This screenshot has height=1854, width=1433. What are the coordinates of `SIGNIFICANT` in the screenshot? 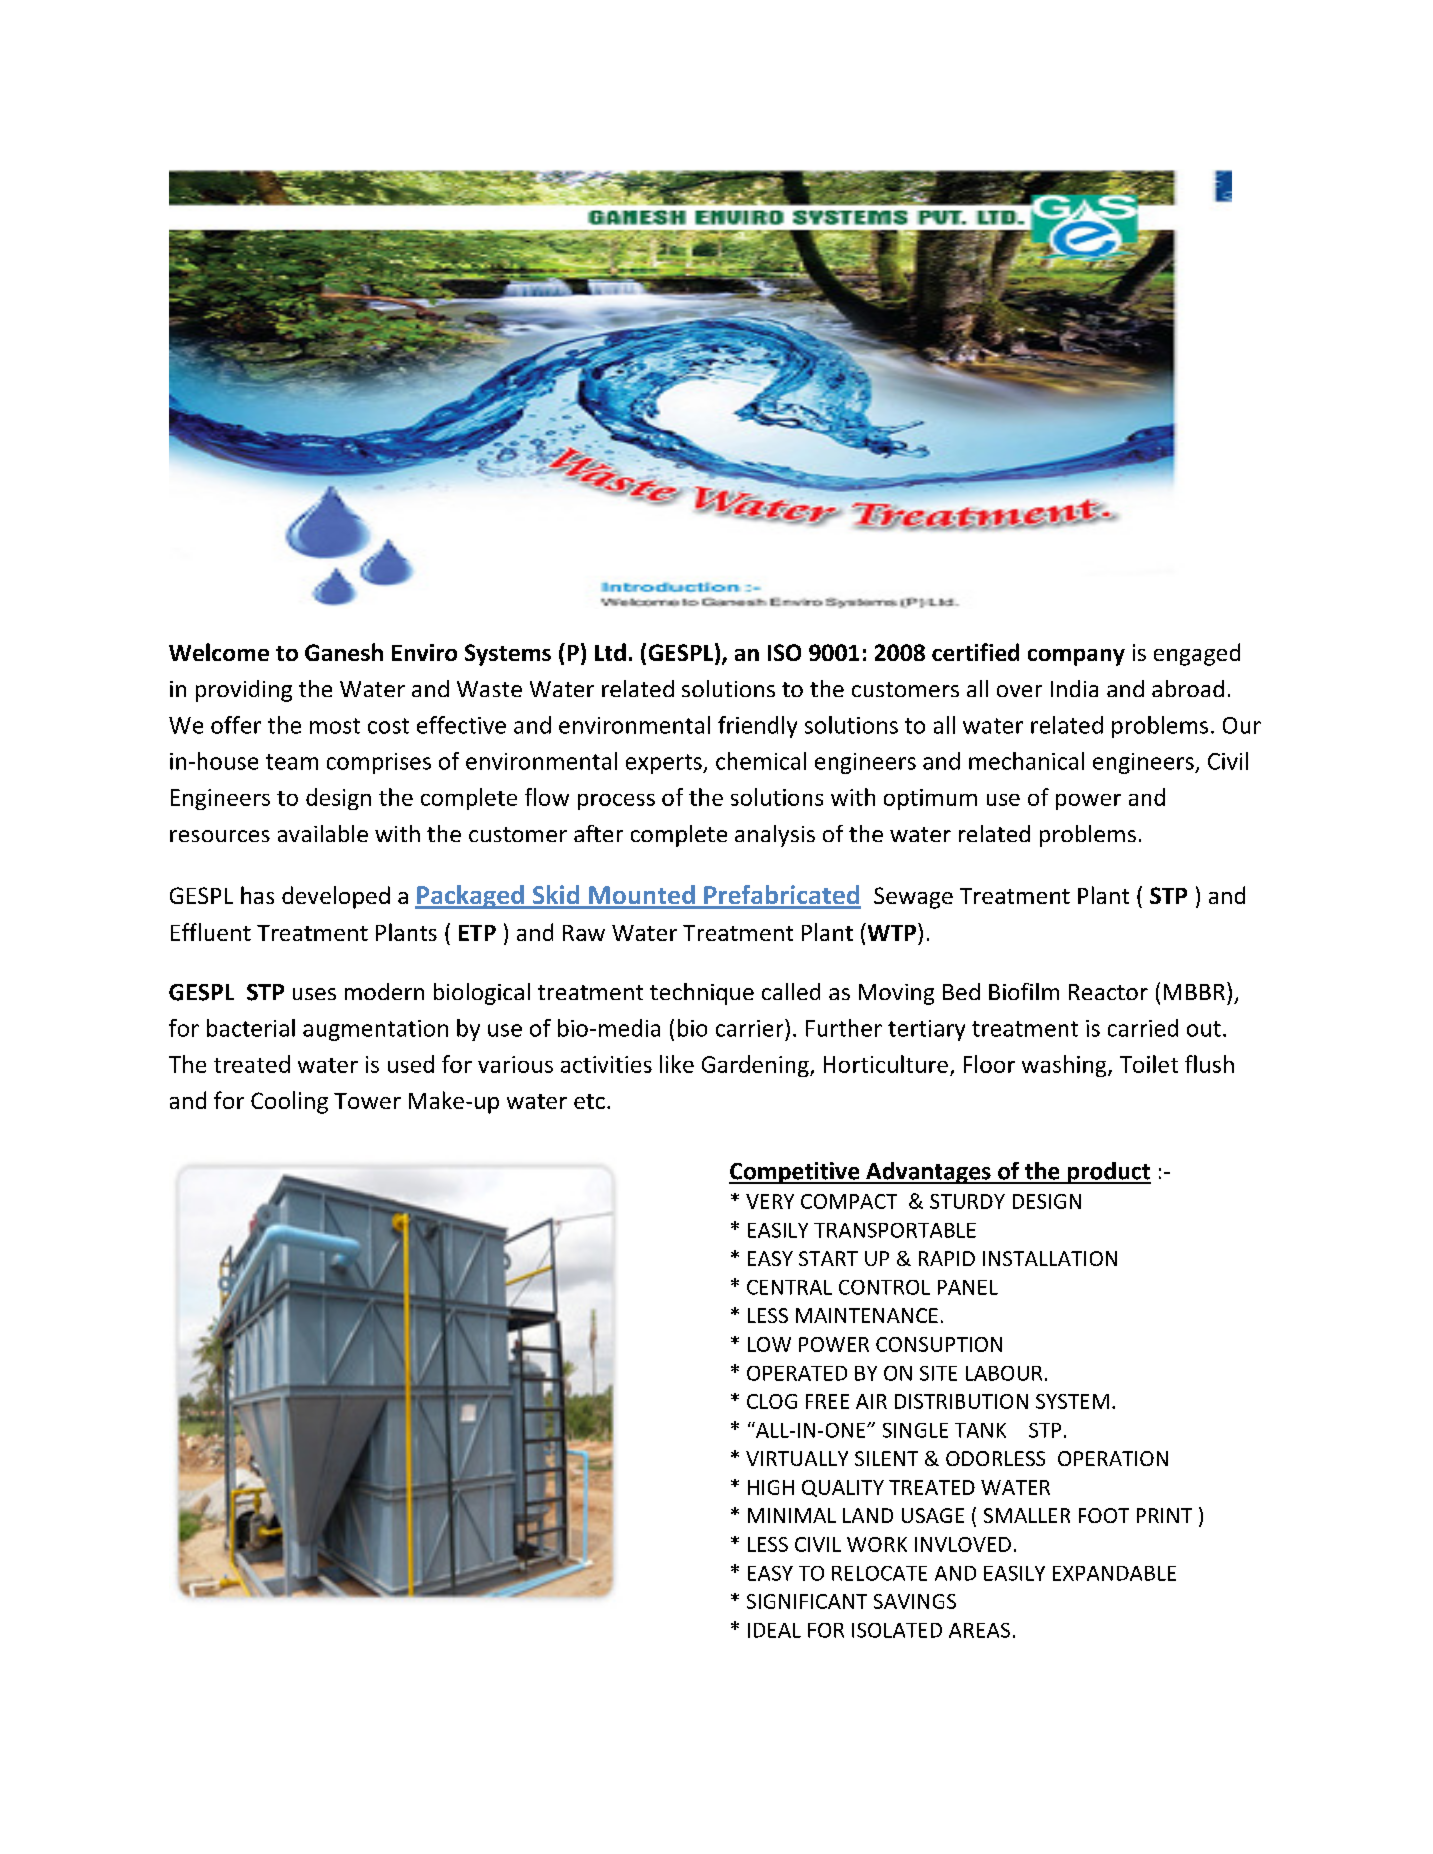 It's located at (807, 1601).
